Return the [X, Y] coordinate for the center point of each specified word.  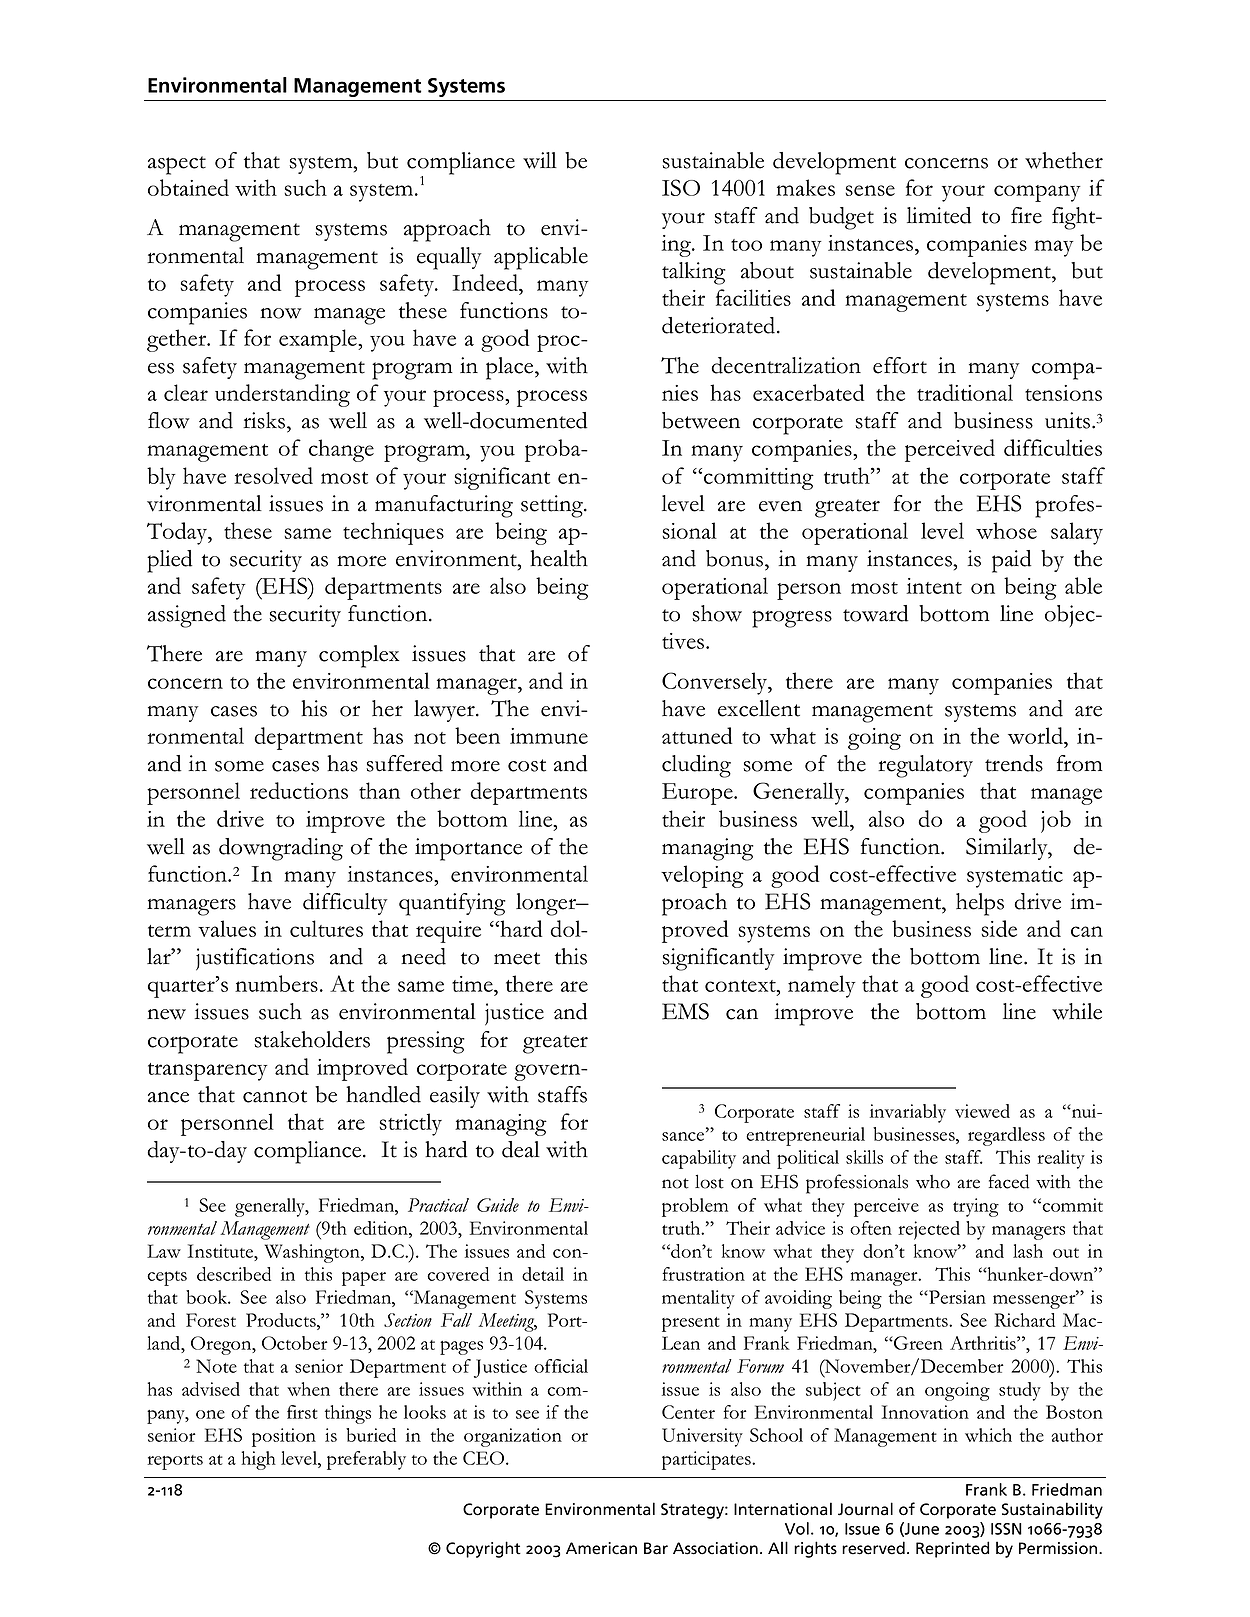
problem [695, 1207]
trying [976, 1207]
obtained [188, 187]
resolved [273, 475]
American [601, 1548]
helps [980, 904]
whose [1006, 530]
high [258, 1460]
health [559, 558]
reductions [299, 790]
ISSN [1006, 1529]
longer [547, 904]
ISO [681, 187]
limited [939, 215]
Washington [313, 1253]
